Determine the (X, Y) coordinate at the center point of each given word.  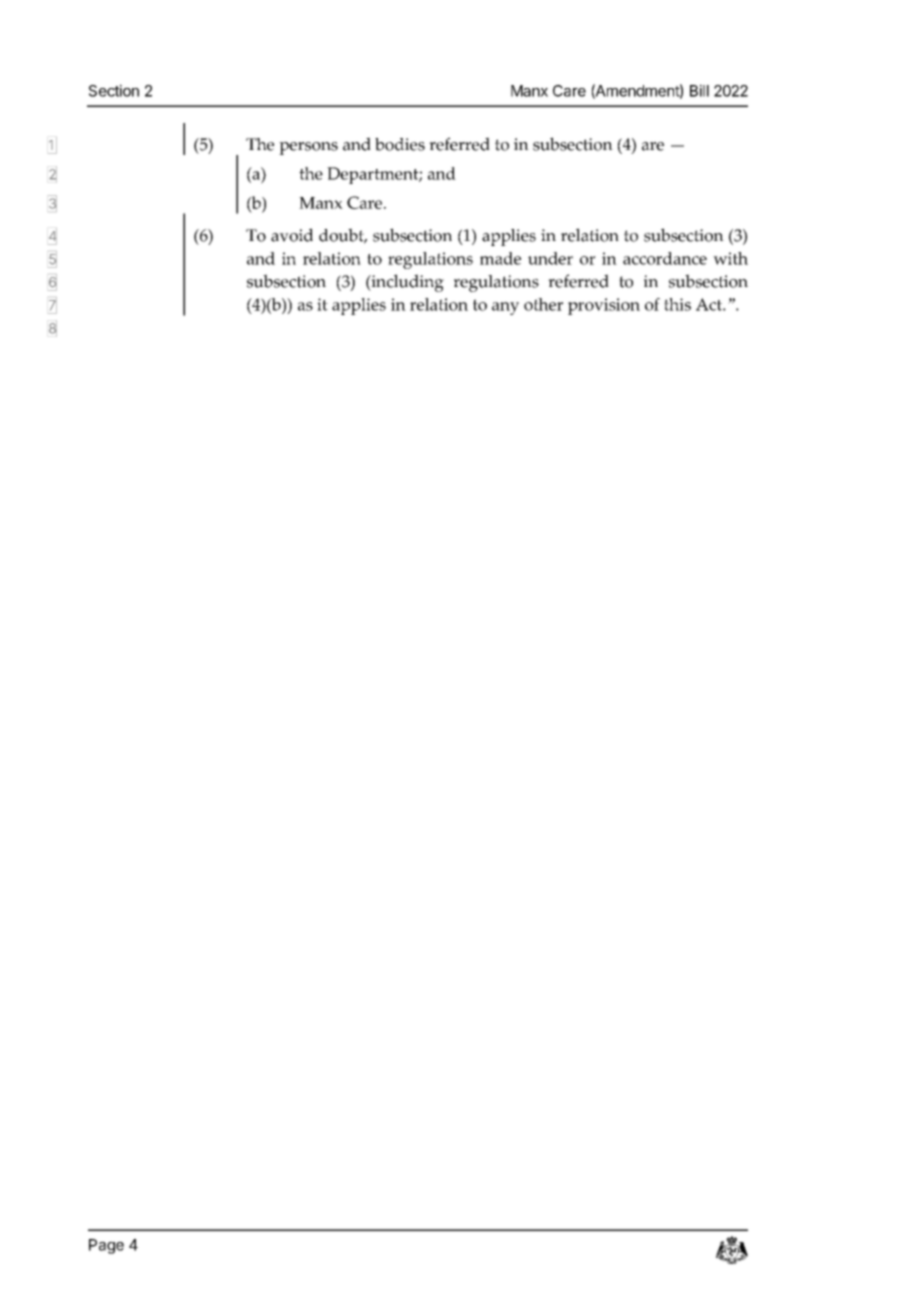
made (500, 258)
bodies (400, 144)
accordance (665, 258)
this (677, 304)
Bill (699, 90)
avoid (292, 235)
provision (604, 306)
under (550, 258)
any (505, 308)
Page (106, 1246)
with (730, 258)
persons (308, 148)
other (543, 304)
